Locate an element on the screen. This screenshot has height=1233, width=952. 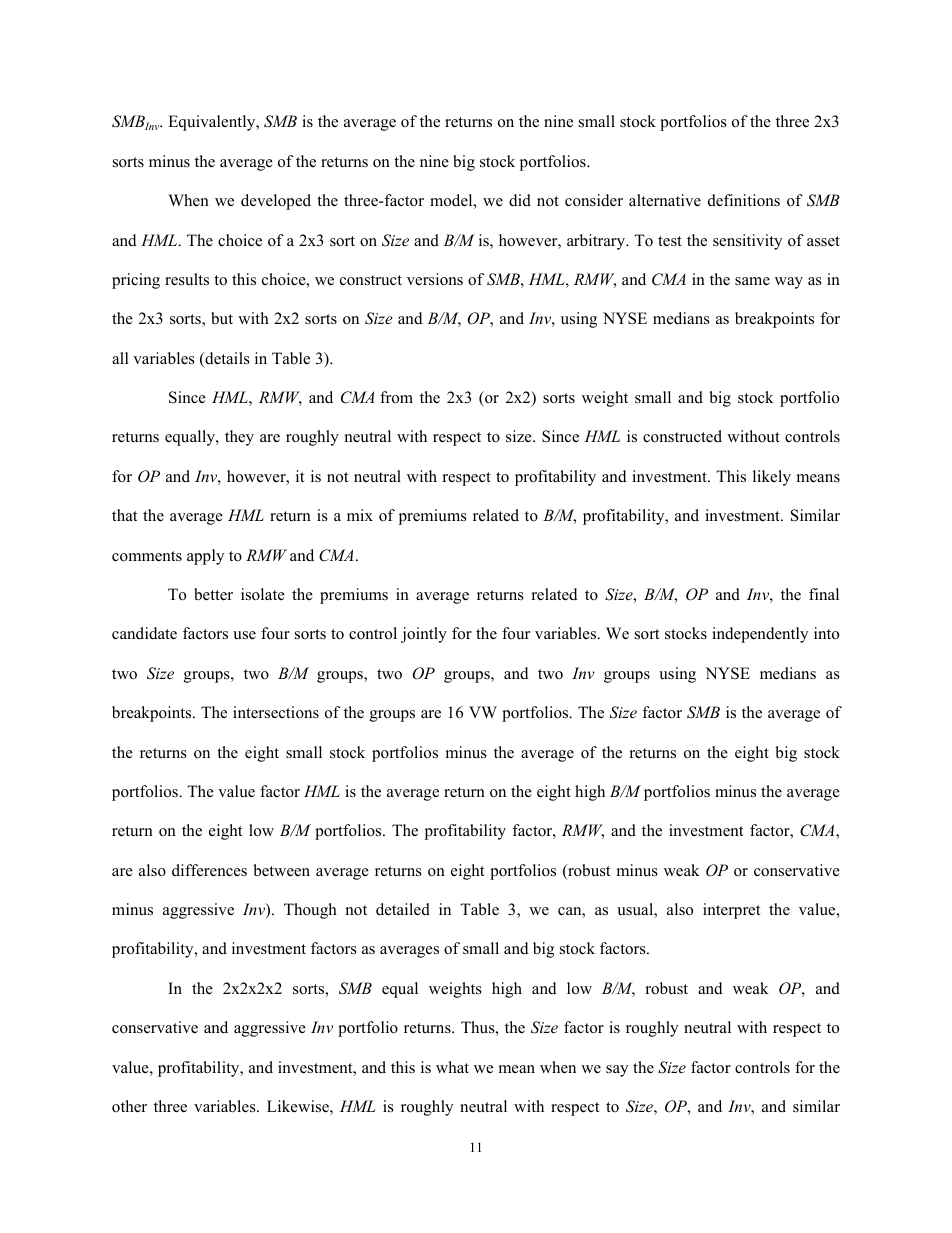
jointly is located at coordinates (424, 635).
